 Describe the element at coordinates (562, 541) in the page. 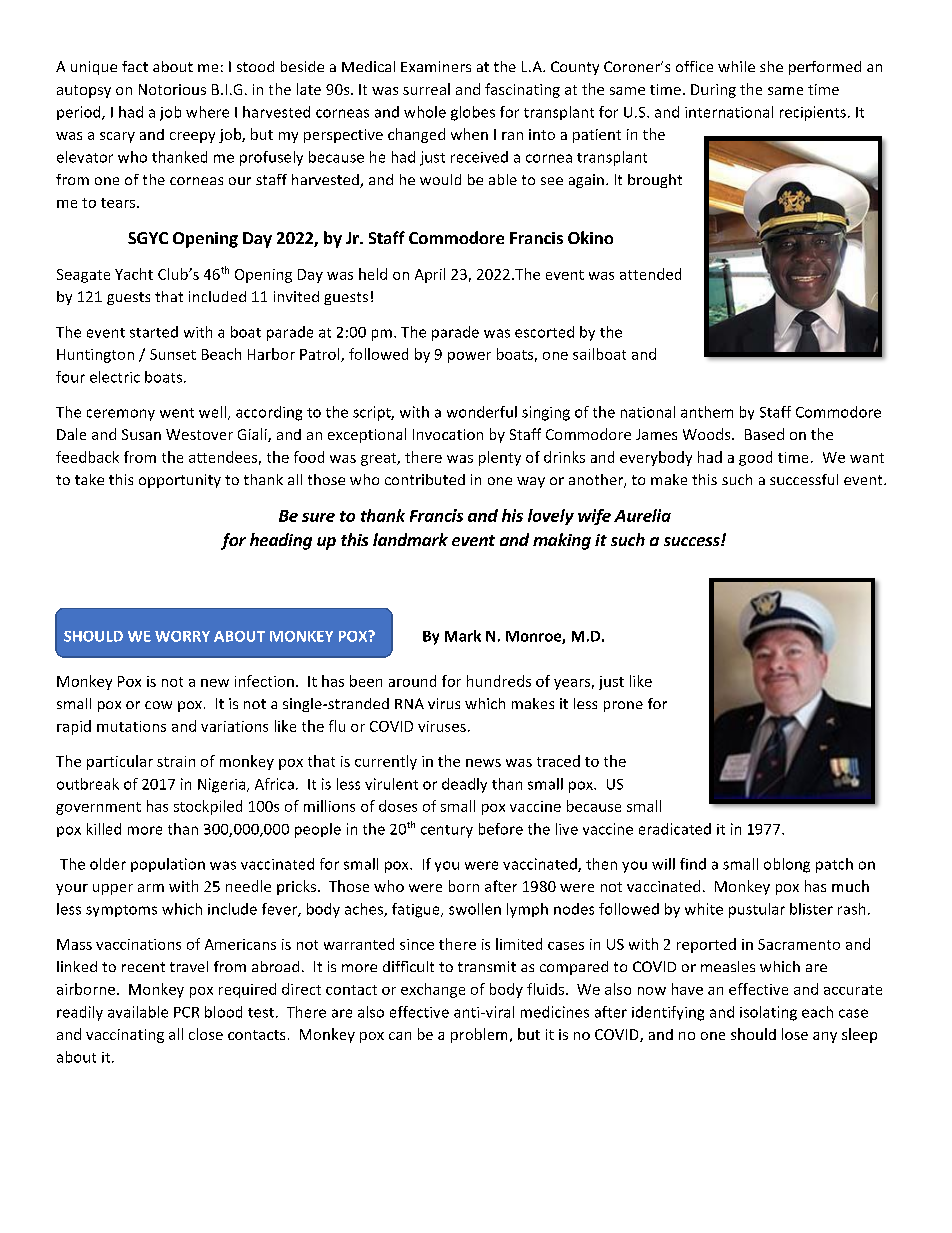

I see `making` at that location.
